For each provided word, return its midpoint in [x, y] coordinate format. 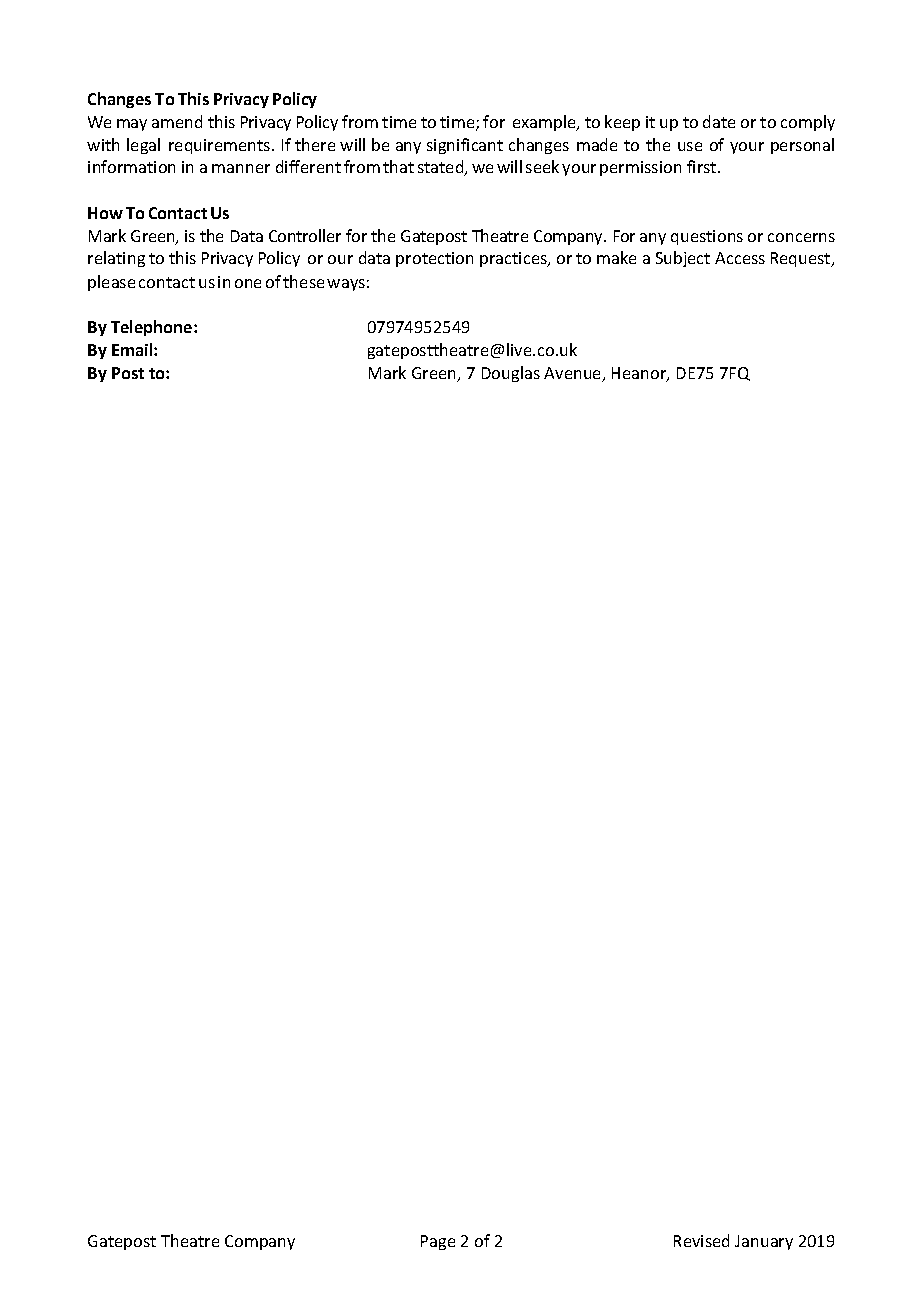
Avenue [574, 374]
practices [514, 259]
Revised [701, 1240]
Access [740, 258]
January [764, 1242]
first [703, 166]
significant [465, 146]
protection [434, 259]
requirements [221, 146]
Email [133, 349]
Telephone [153, 328]
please [111, 283]
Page [438, 1242]
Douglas [511, 374]
